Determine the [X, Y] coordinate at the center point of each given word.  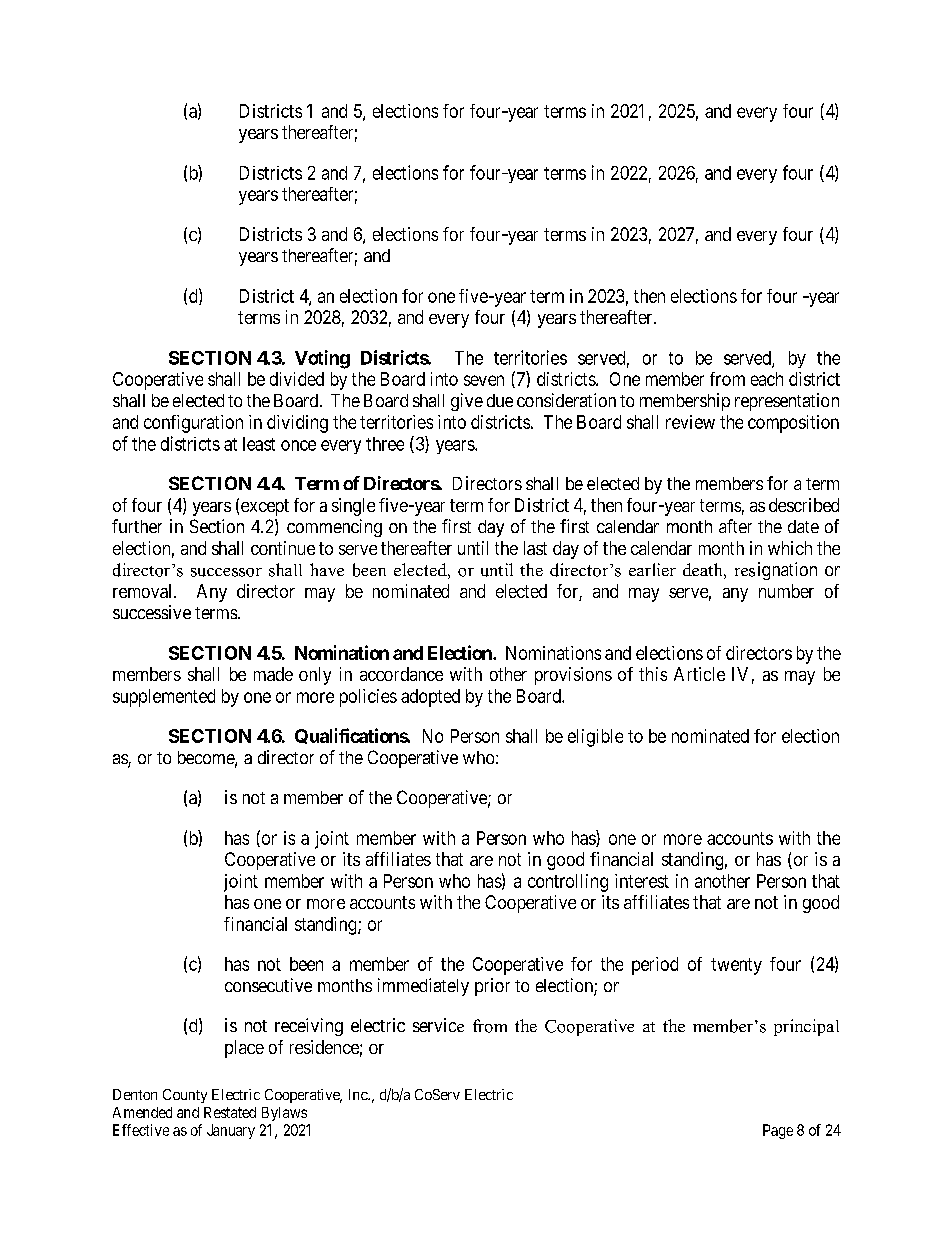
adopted [430, 698]
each [767, 379]
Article [699, 674]
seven [484, 380]
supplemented [164, 698]
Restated [230, 1112]
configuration [193, 424]
